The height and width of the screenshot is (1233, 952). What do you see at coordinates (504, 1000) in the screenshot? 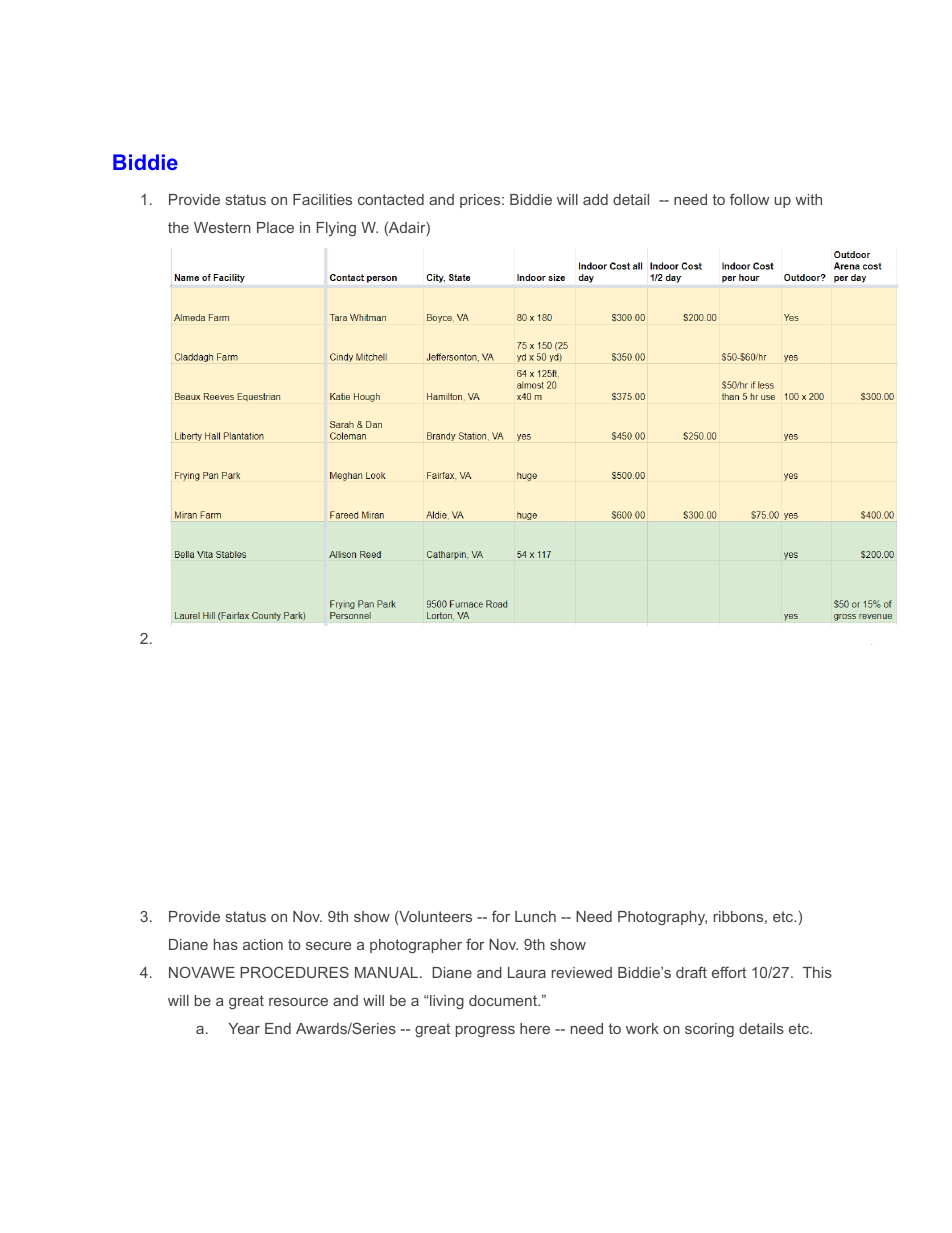
I see `document` at bounding box center [504, 1000].
